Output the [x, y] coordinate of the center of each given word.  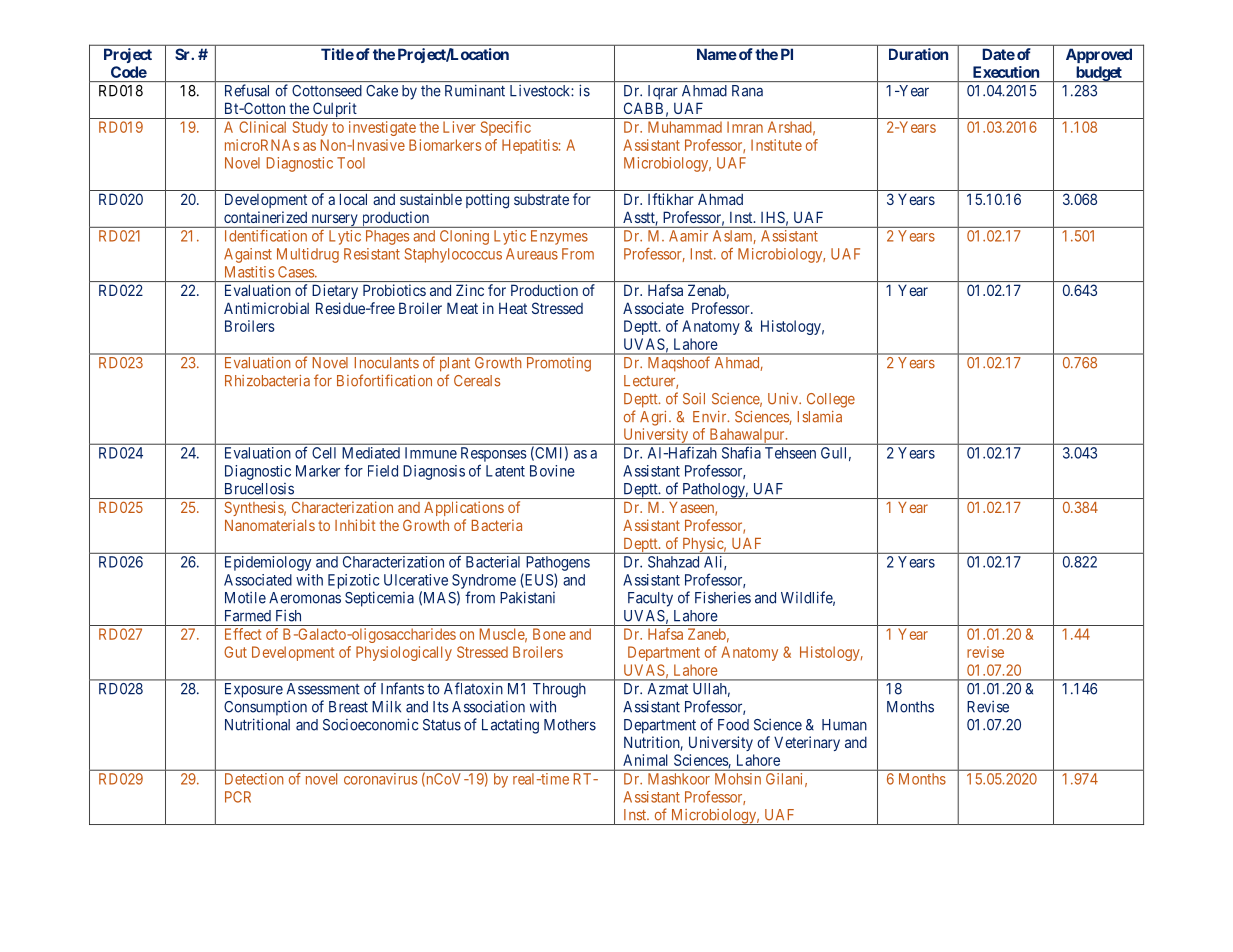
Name [717, 54]
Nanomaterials [270, 525]
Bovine [552, 471]
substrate [541, 199]
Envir [711, 416]
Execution [1006, 72]
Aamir [688, 236]
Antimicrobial [266, 308]
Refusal [247, 90]
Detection [254, 779]
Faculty [650, 599]
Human [844, 725]
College [831, 400]
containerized [265, 217]
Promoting [559, 364]
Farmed [248, 616]
